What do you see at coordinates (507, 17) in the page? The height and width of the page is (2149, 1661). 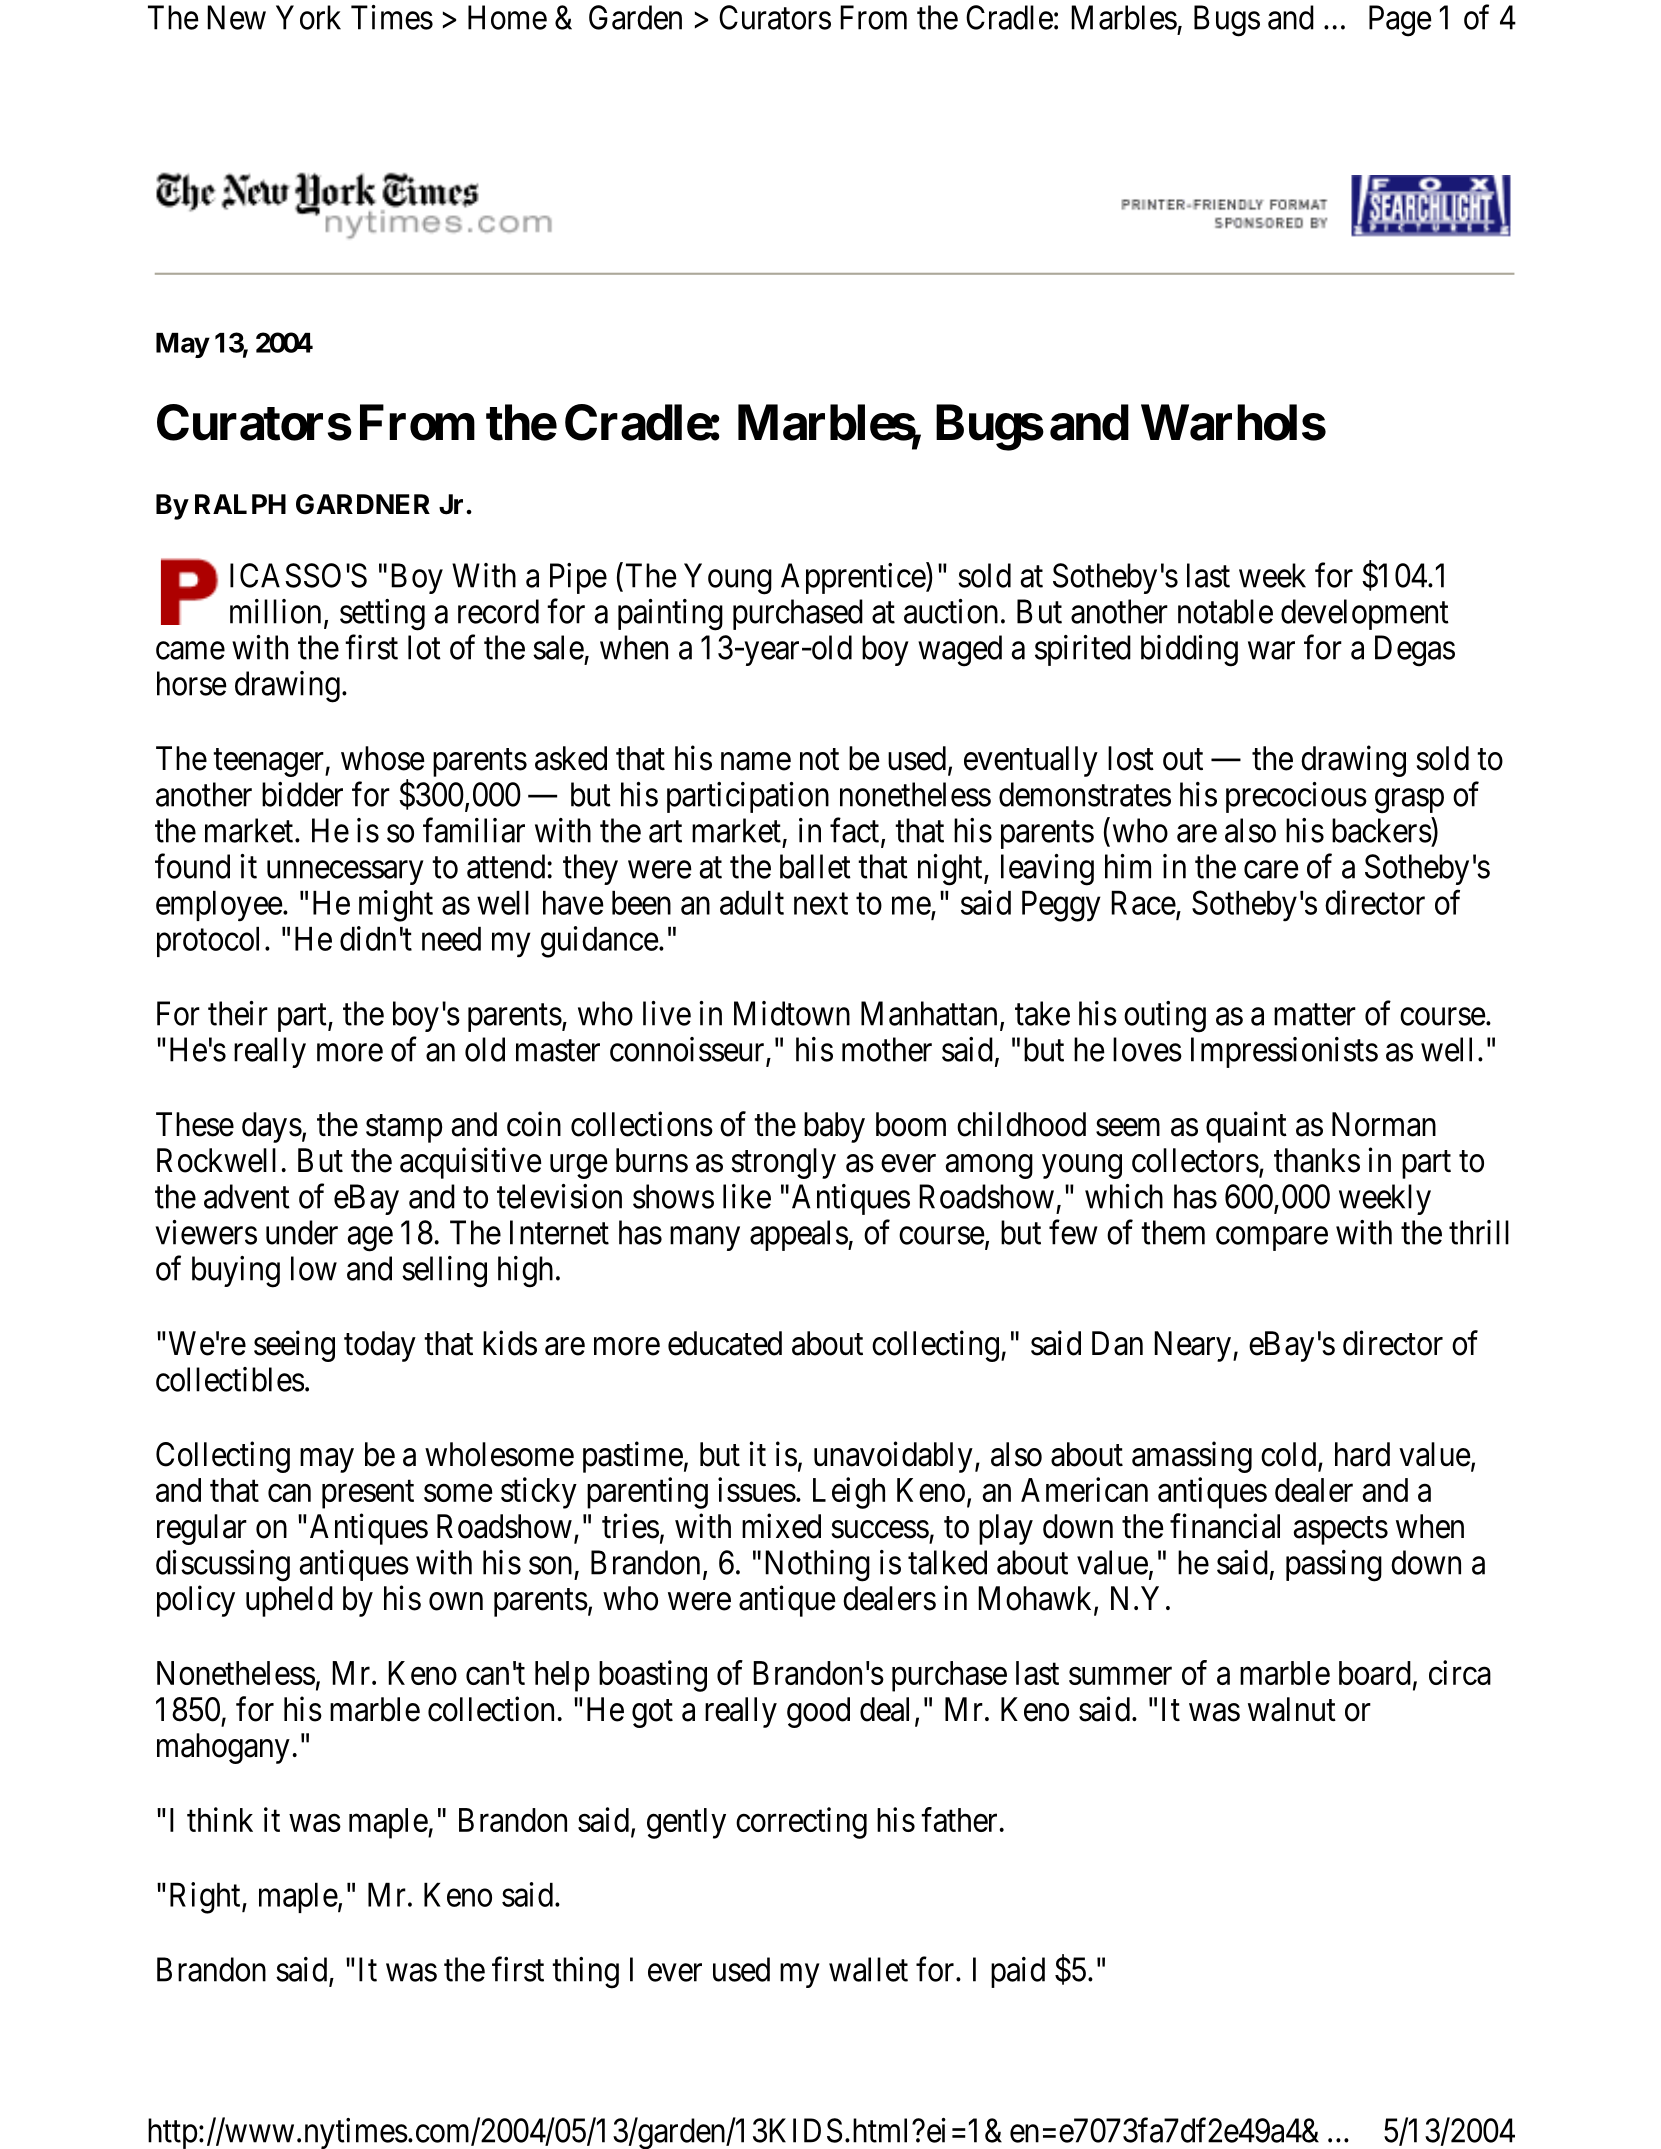 I see `Home` at bounding box center [507, 17].
